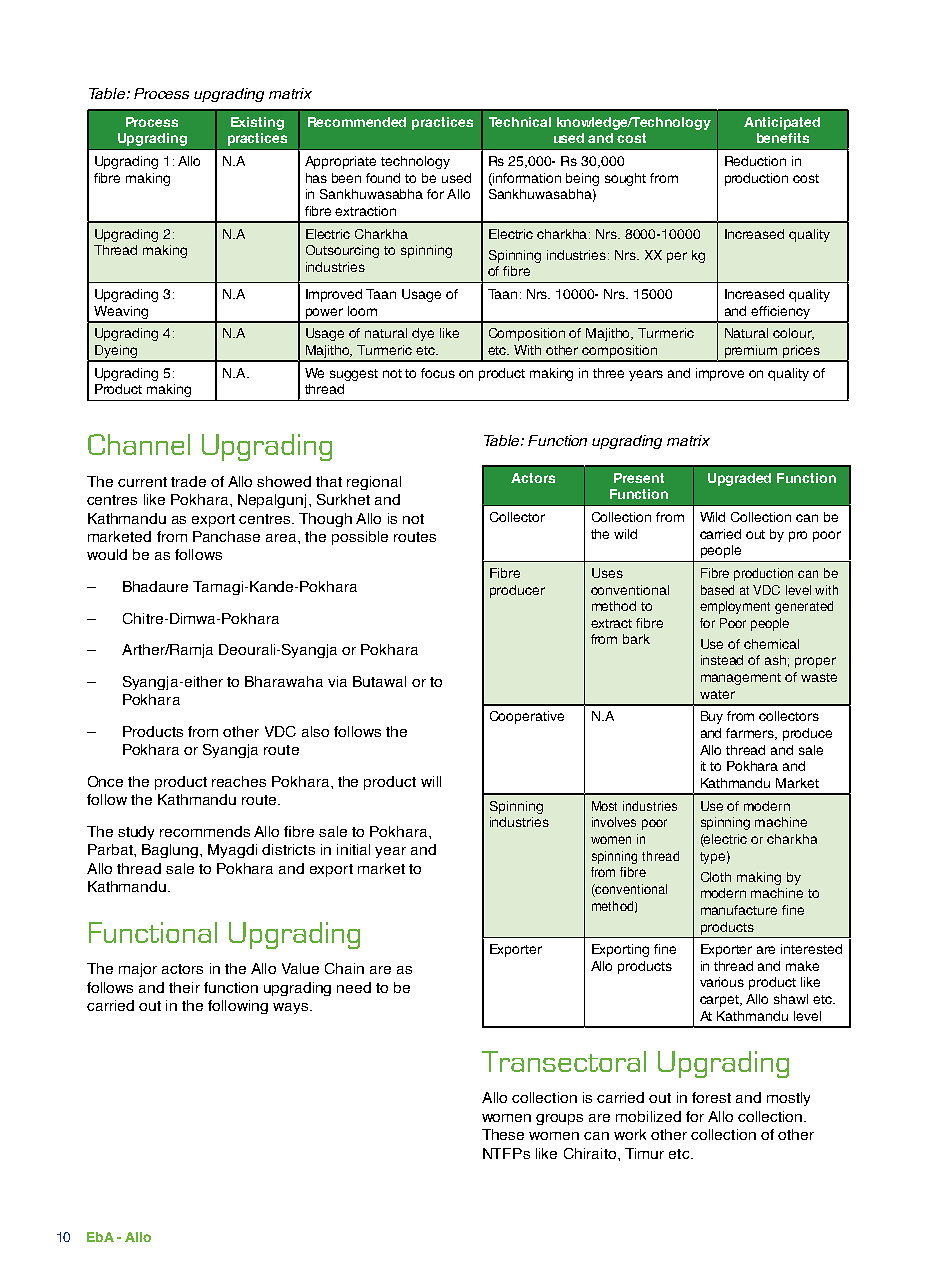 This screenshot has width=938, height=1288. I want to click on Existing, so click(257, 123).
